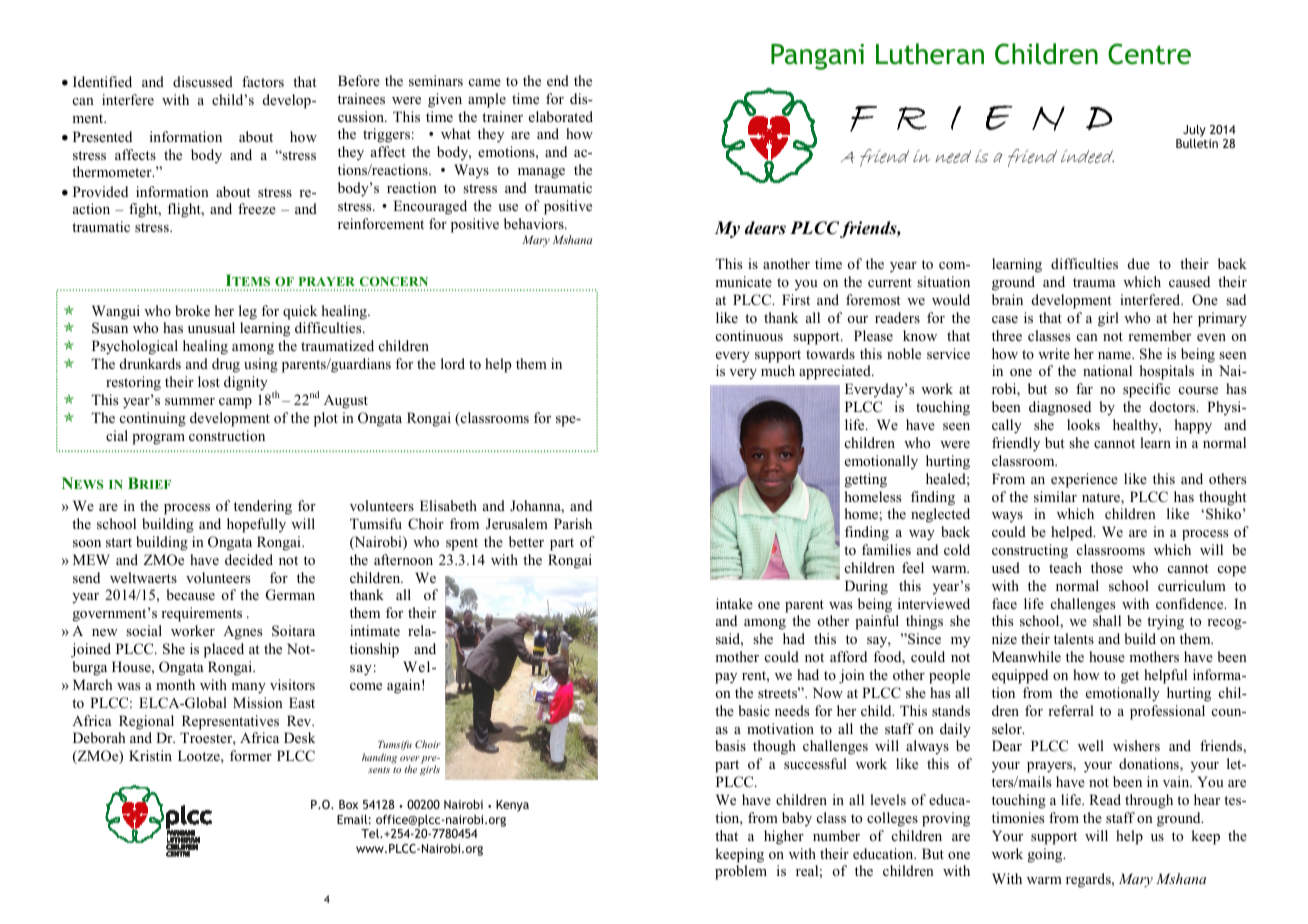 This screenshot has height=924, width=1308. I want to click on discussed, so click(203, 81).
